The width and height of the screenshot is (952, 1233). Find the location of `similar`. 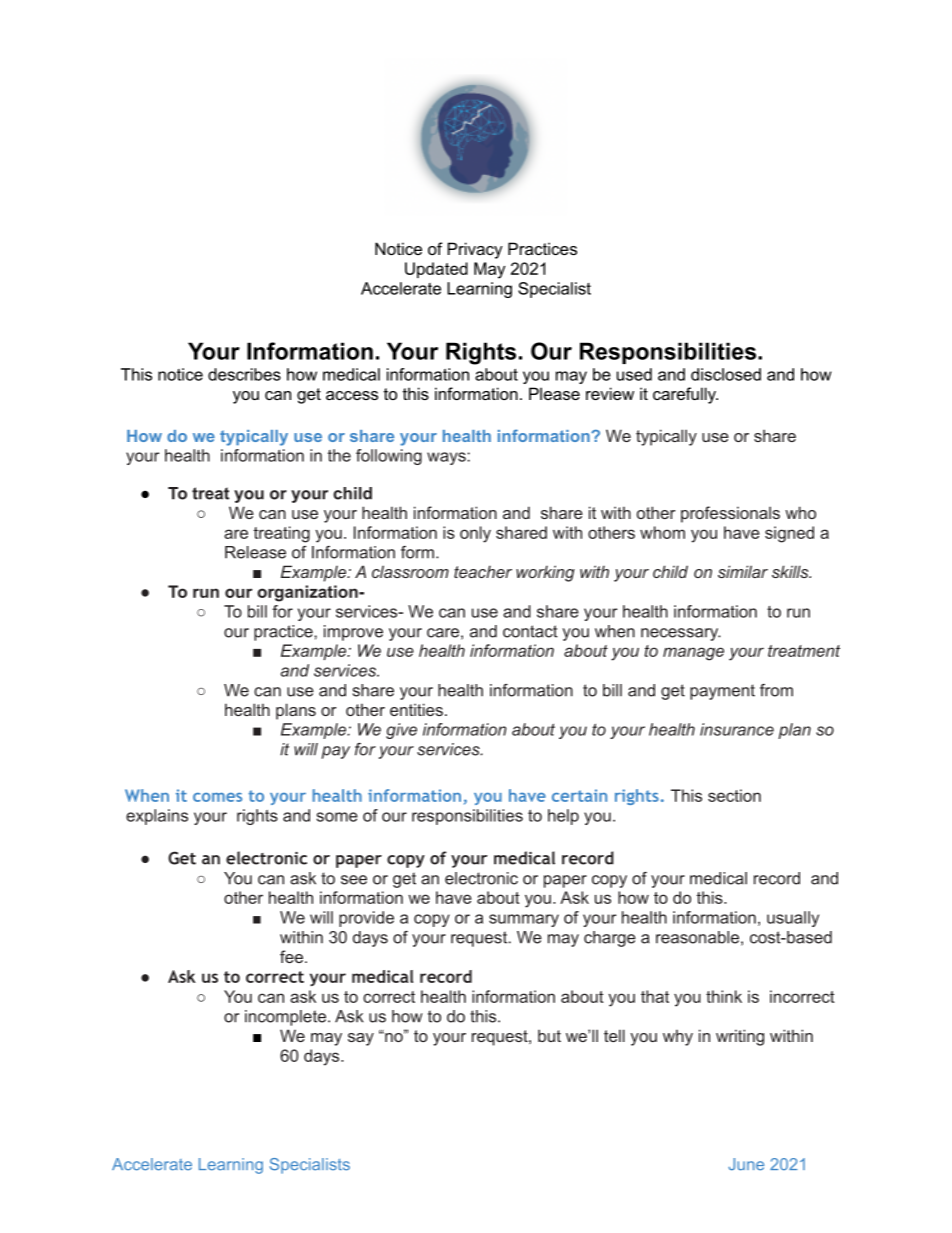

similar is located at coordinates (743, 571).
